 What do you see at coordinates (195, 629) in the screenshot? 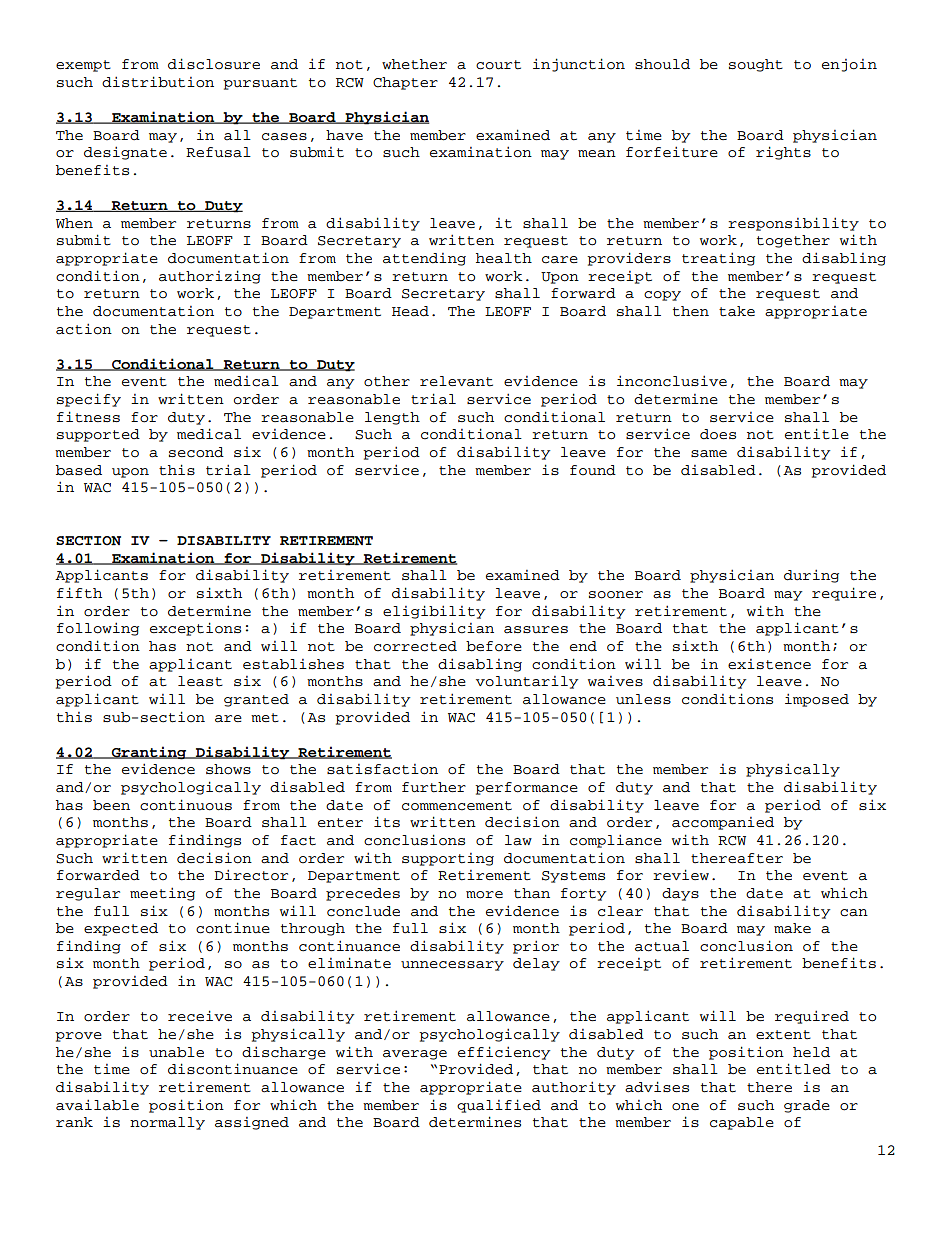
I see `exceptions` at bounding box center [195, 629].
